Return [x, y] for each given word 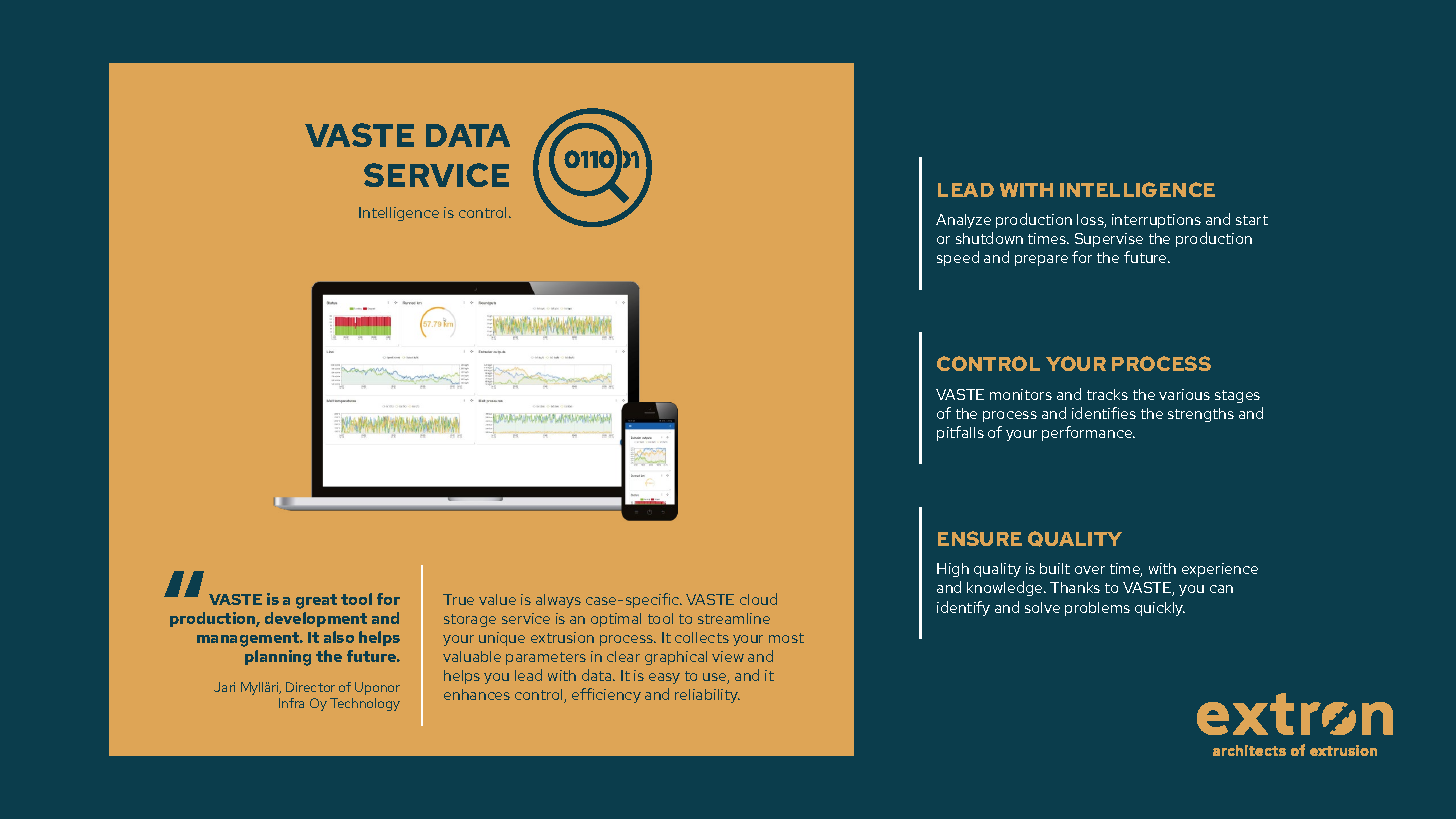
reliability [707, 696]
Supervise [1109, 240]
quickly [1160, 609]
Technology [365, 704]
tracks [1107, 394]
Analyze [963, 221]
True [458, 599]
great [316, 601]
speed [958, 258]
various [1184, 394]
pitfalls [960, 433]
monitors [1021, 394]
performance [1088, 433]
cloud [758, 599]
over [1090, 570]
